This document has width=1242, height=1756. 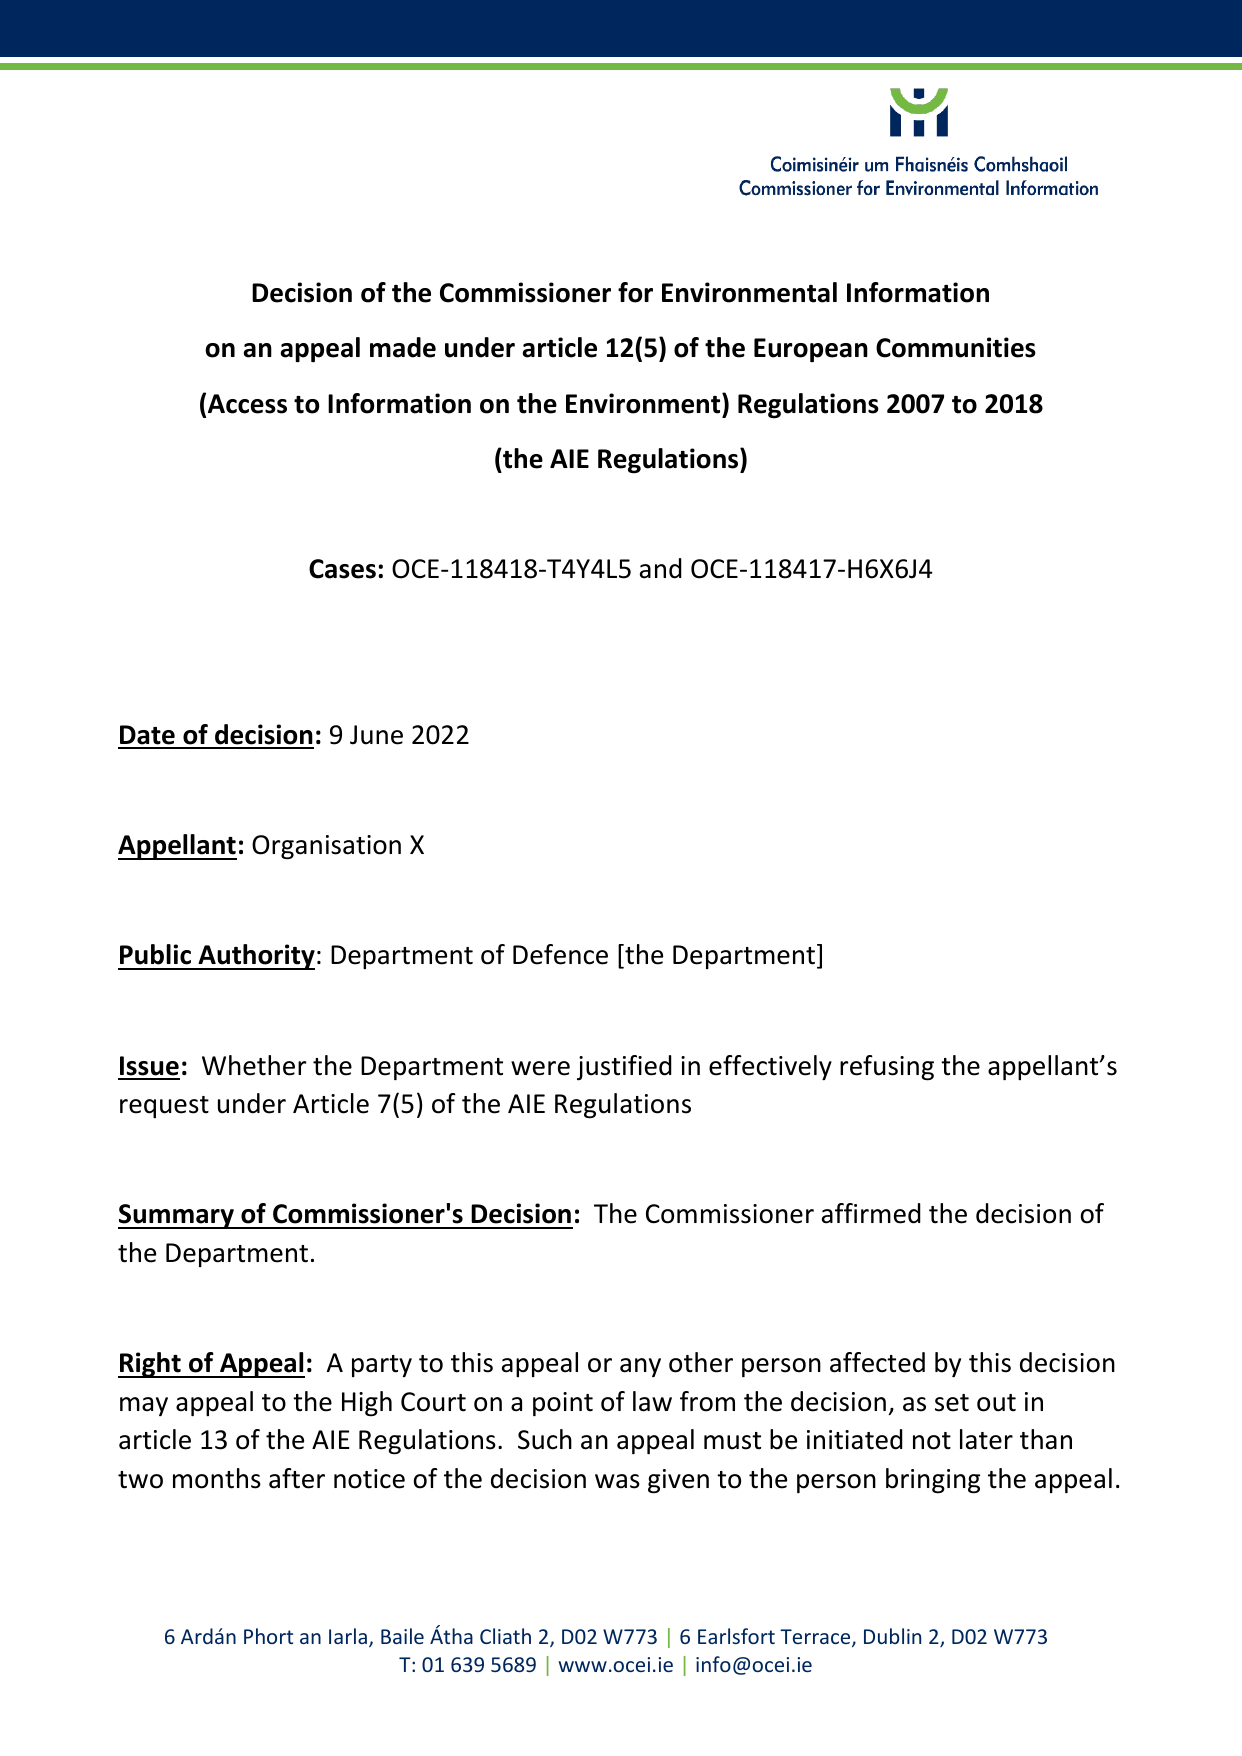 What do you see at coordinates (956, 347) in the document?
I see `Communities` at bounding box center [956, 347].
